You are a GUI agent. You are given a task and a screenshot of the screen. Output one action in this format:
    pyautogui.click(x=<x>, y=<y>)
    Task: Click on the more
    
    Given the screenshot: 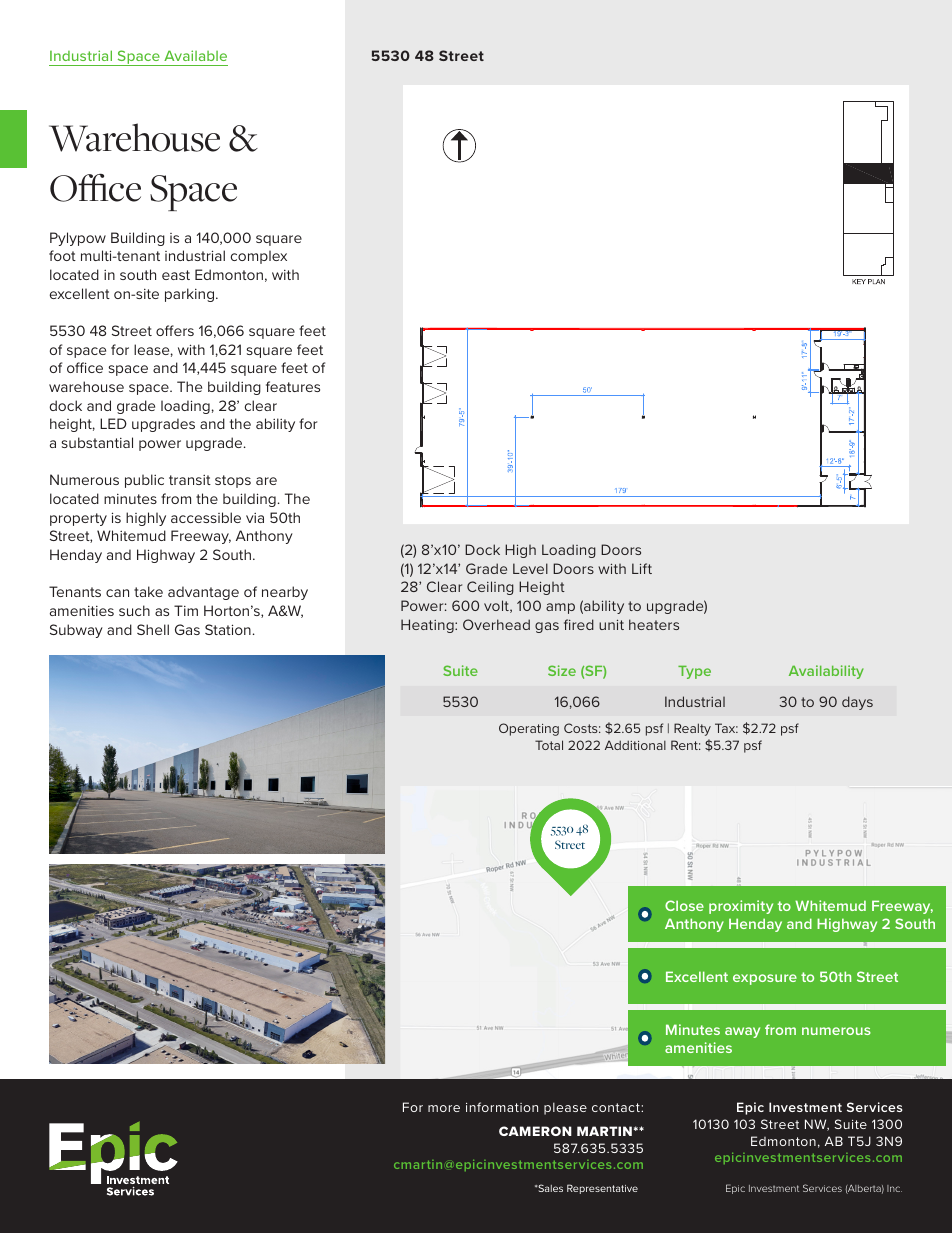 What is the action you would take?
    pyautogui.click(x=444, y=1108)
